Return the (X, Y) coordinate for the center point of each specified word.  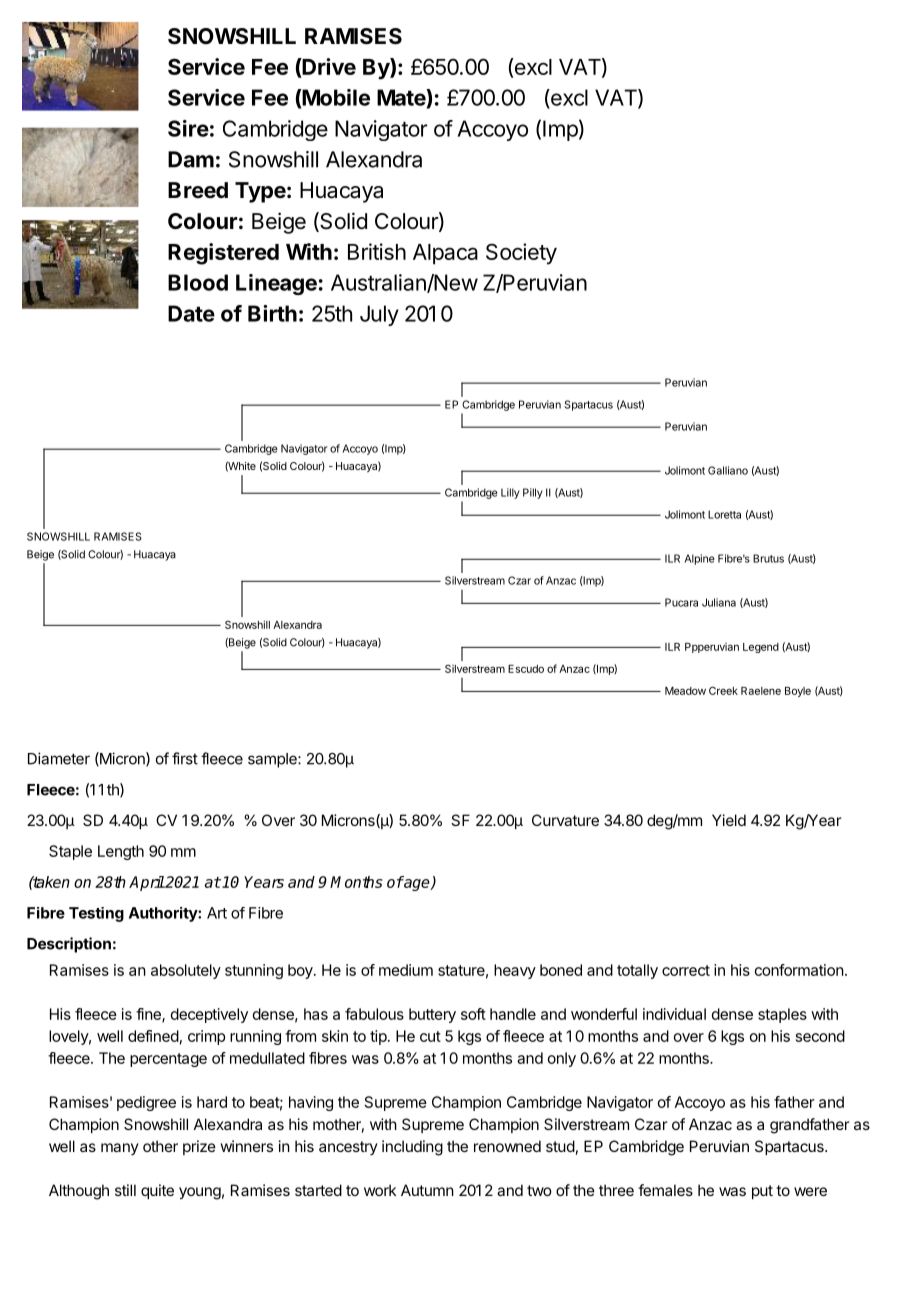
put (762, 1192)
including (412, 1148)
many (120, 1149)
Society (521, 254)
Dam (191, 159)
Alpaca (445, 254)
